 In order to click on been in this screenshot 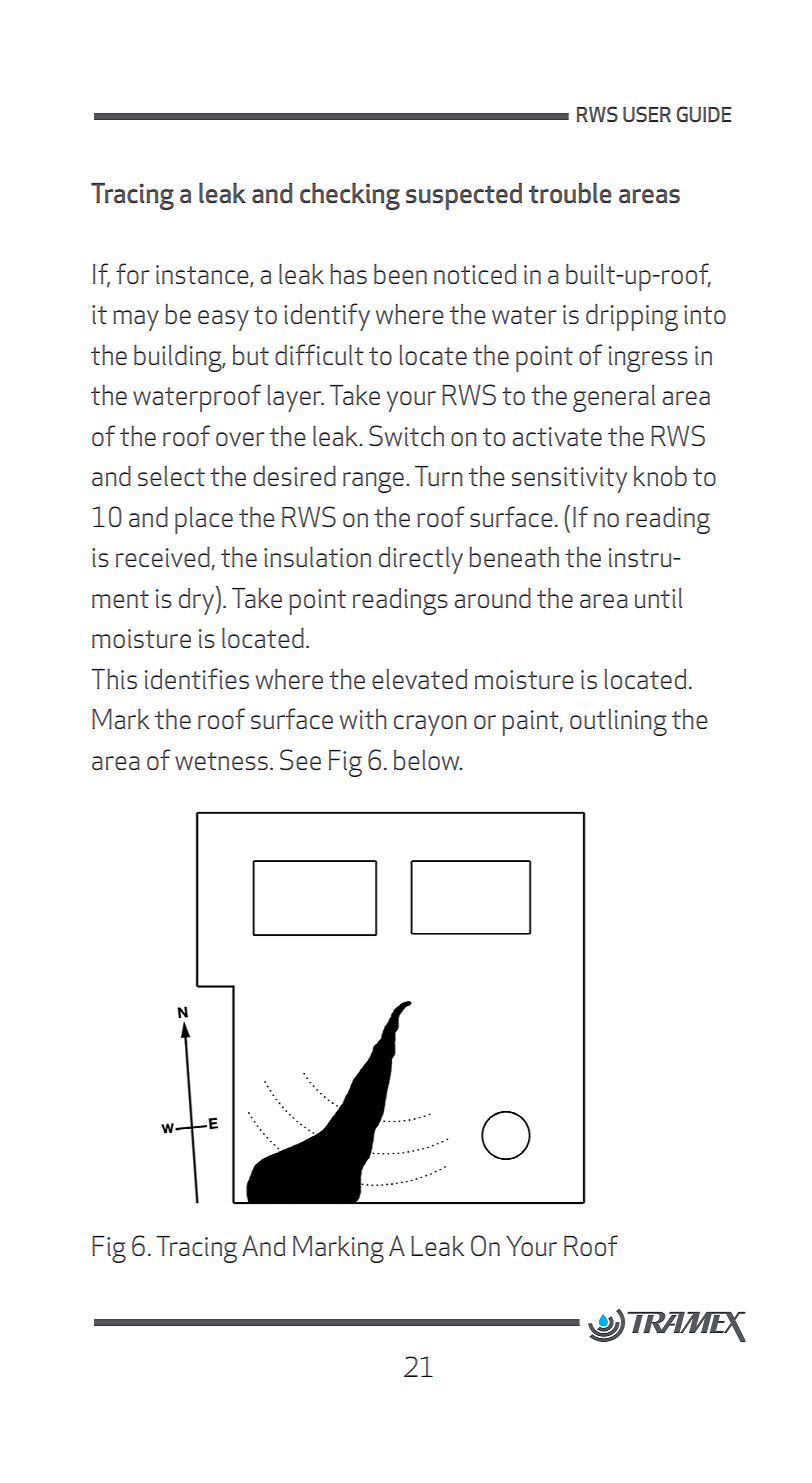, I will do `click(400, 274)`.
